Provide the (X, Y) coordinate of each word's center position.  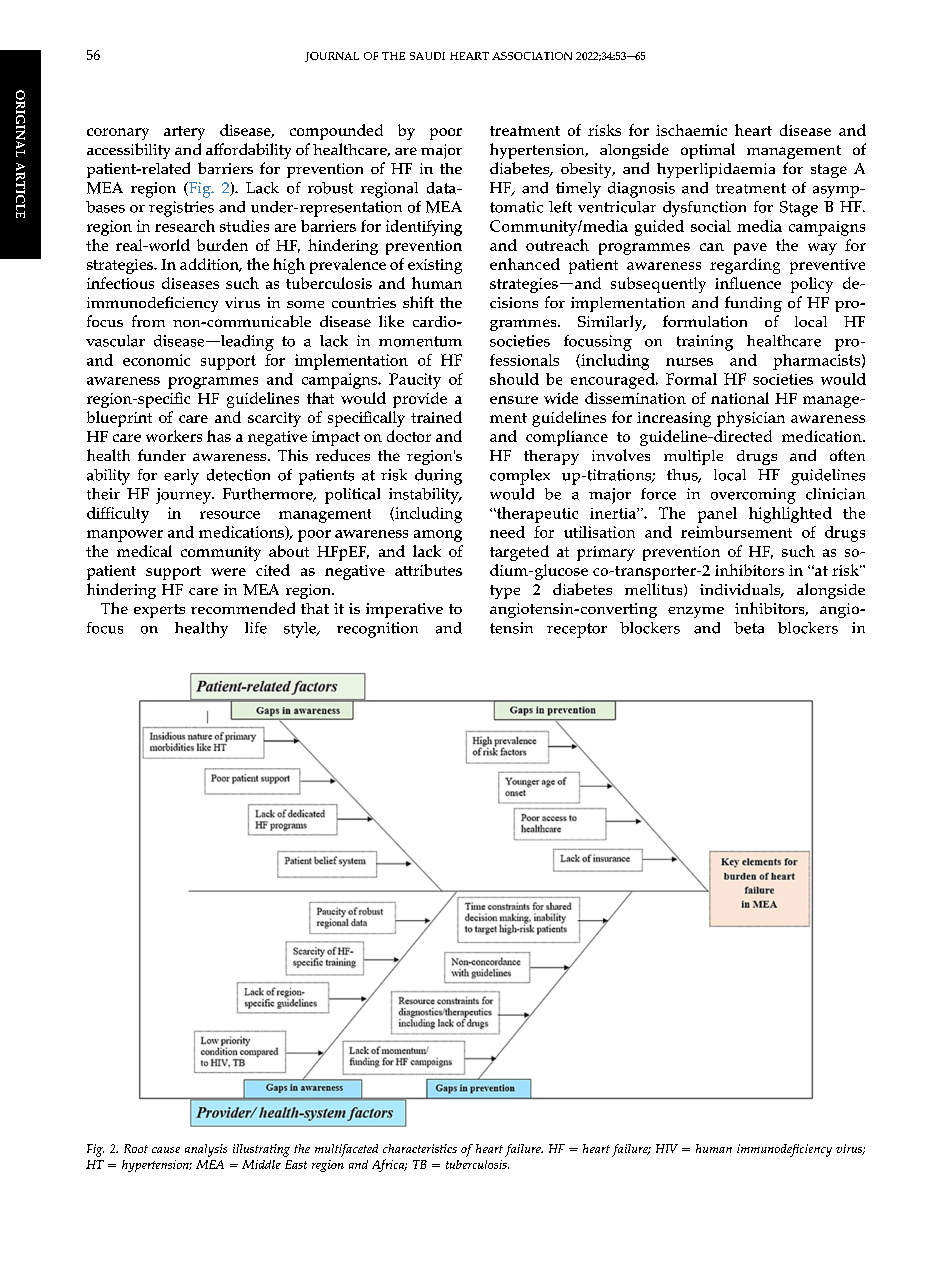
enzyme (696, 612)
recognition (377, 630)
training (705, 343)
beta (749, 628)
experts (159, 611)
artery (184, 133)
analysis (206, 1150)
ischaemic (691, 130)
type (505, 592)
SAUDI (427, 56)
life (256, 628)
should (514, 379)
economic (156, 360)
